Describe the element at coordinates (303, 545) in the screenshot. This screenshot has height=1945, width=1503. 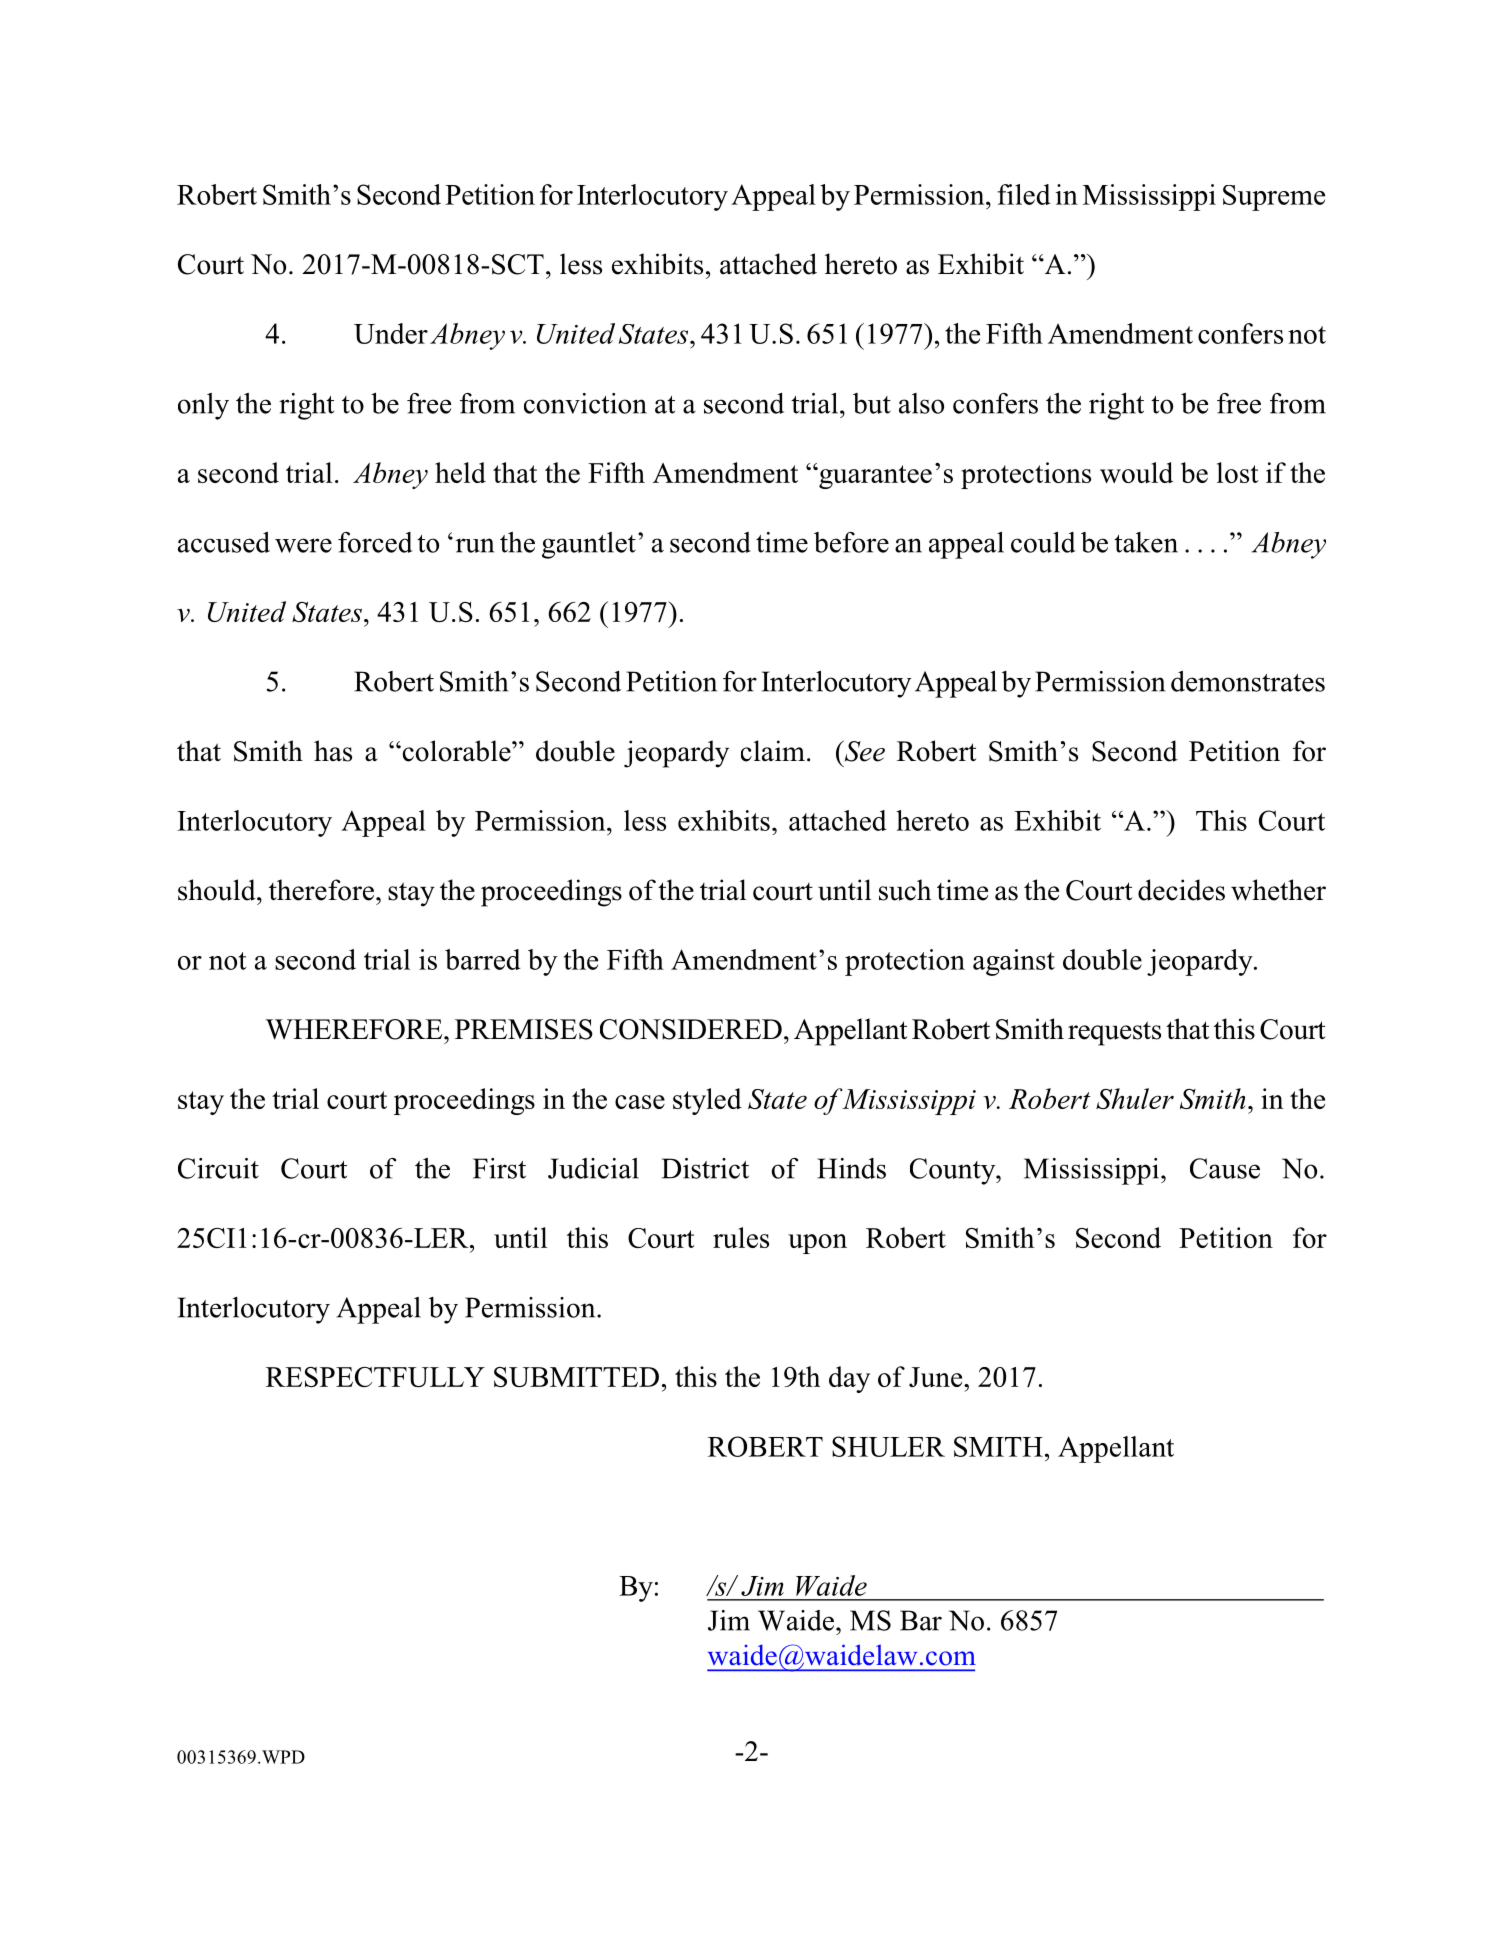
I see `were` at that location.
